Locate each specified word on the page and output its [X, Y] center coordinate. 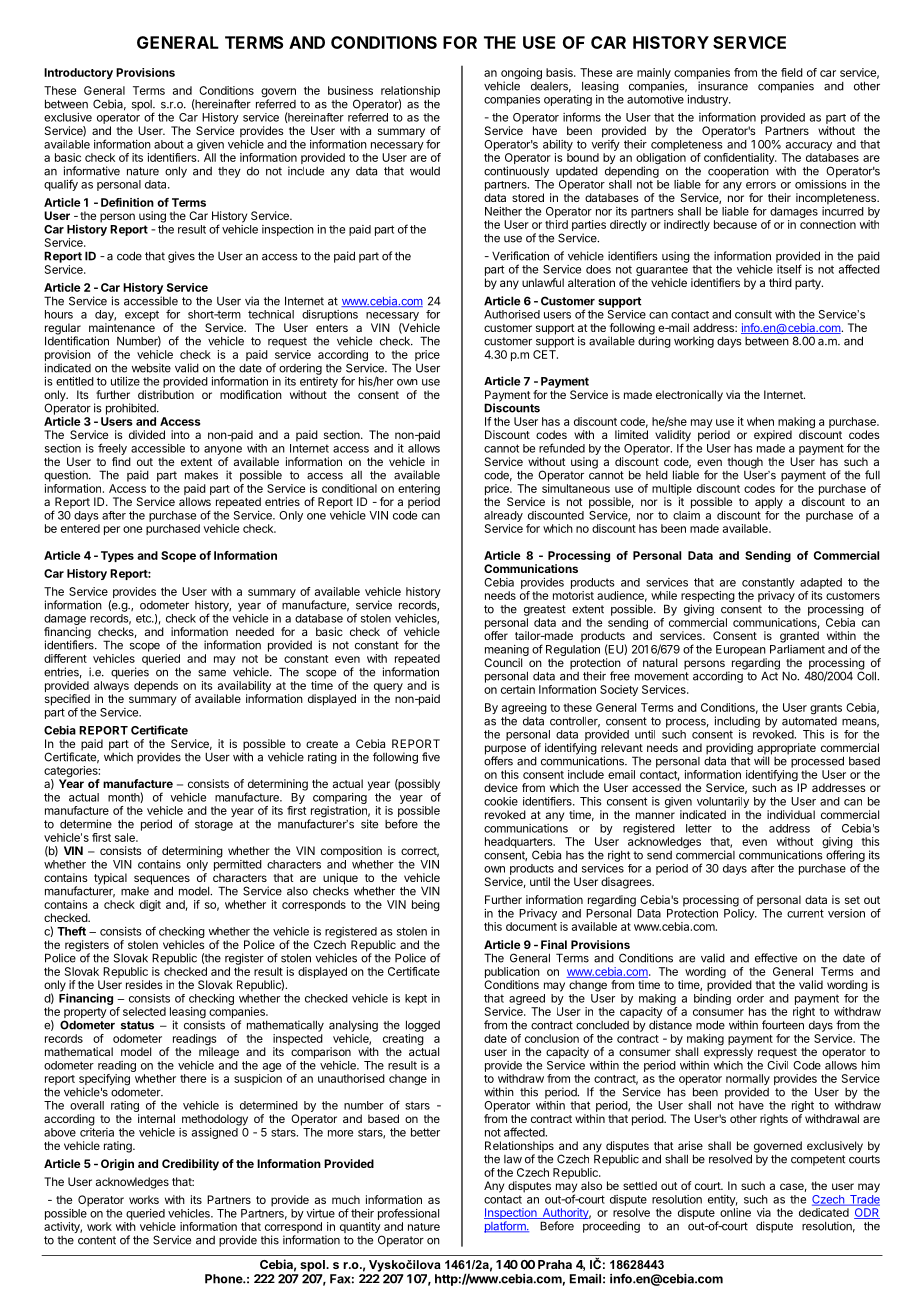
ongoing [521, 75]
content [97, 1240]
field [792, 72]
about [169, 144]
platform [506, 1227]
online [735, 1212]
